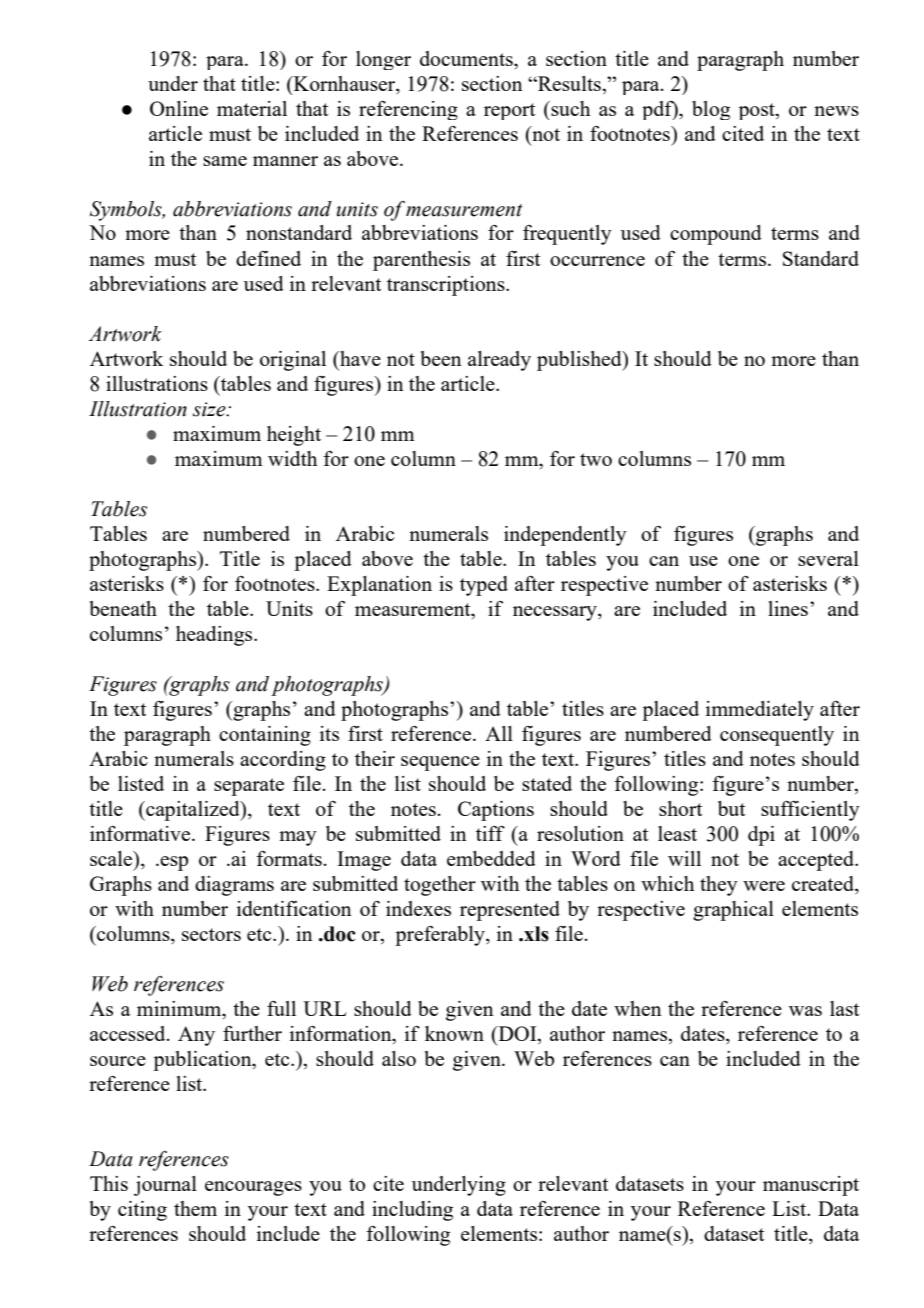  I want to click on capitalized, so click(193, 811).
